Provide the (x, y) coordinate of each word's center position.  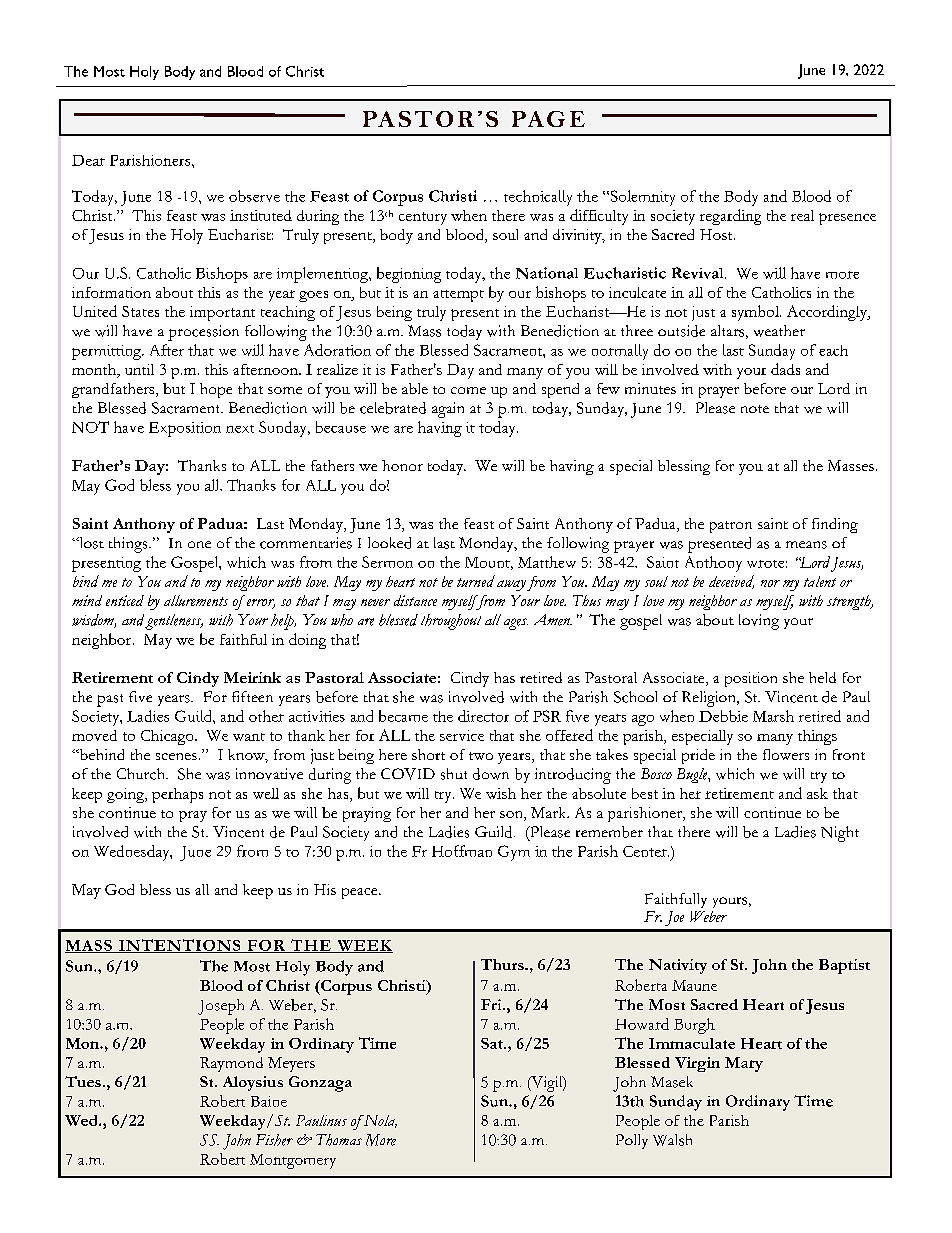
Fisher (274, 1140)
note (755, 409)
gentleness (174, 622)
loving (759, 622)
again (448, 410)
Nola (379, 1121)
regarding (730, 217)
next (240, 429)
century (423, 218)
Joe (674, 918)
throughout (451, 622)
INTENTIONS (180, 946)
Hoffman (462, 851)
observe (254, 196)
